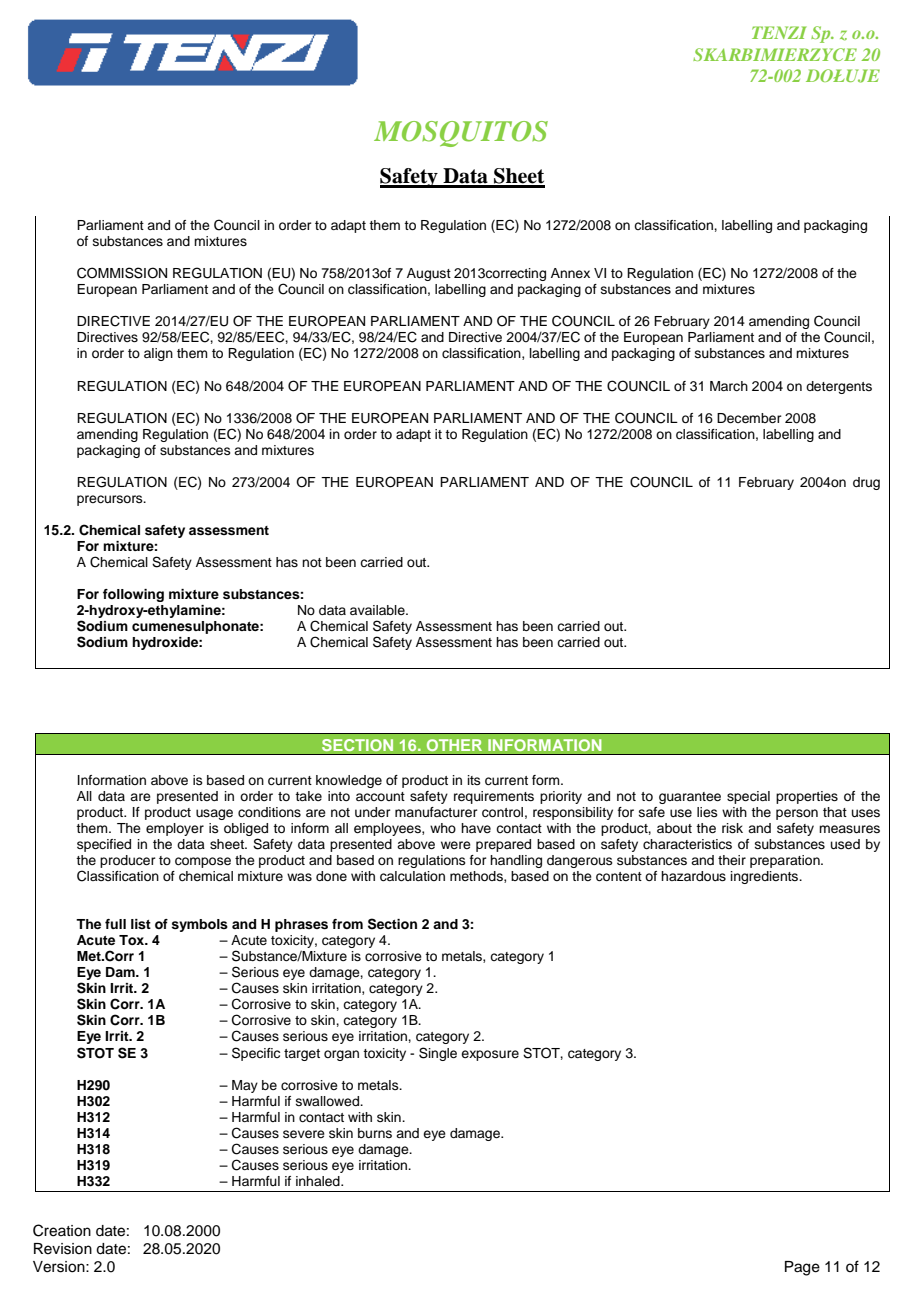 The image size is (924, 1308). I want to click on precursors, so click(111, 500).
